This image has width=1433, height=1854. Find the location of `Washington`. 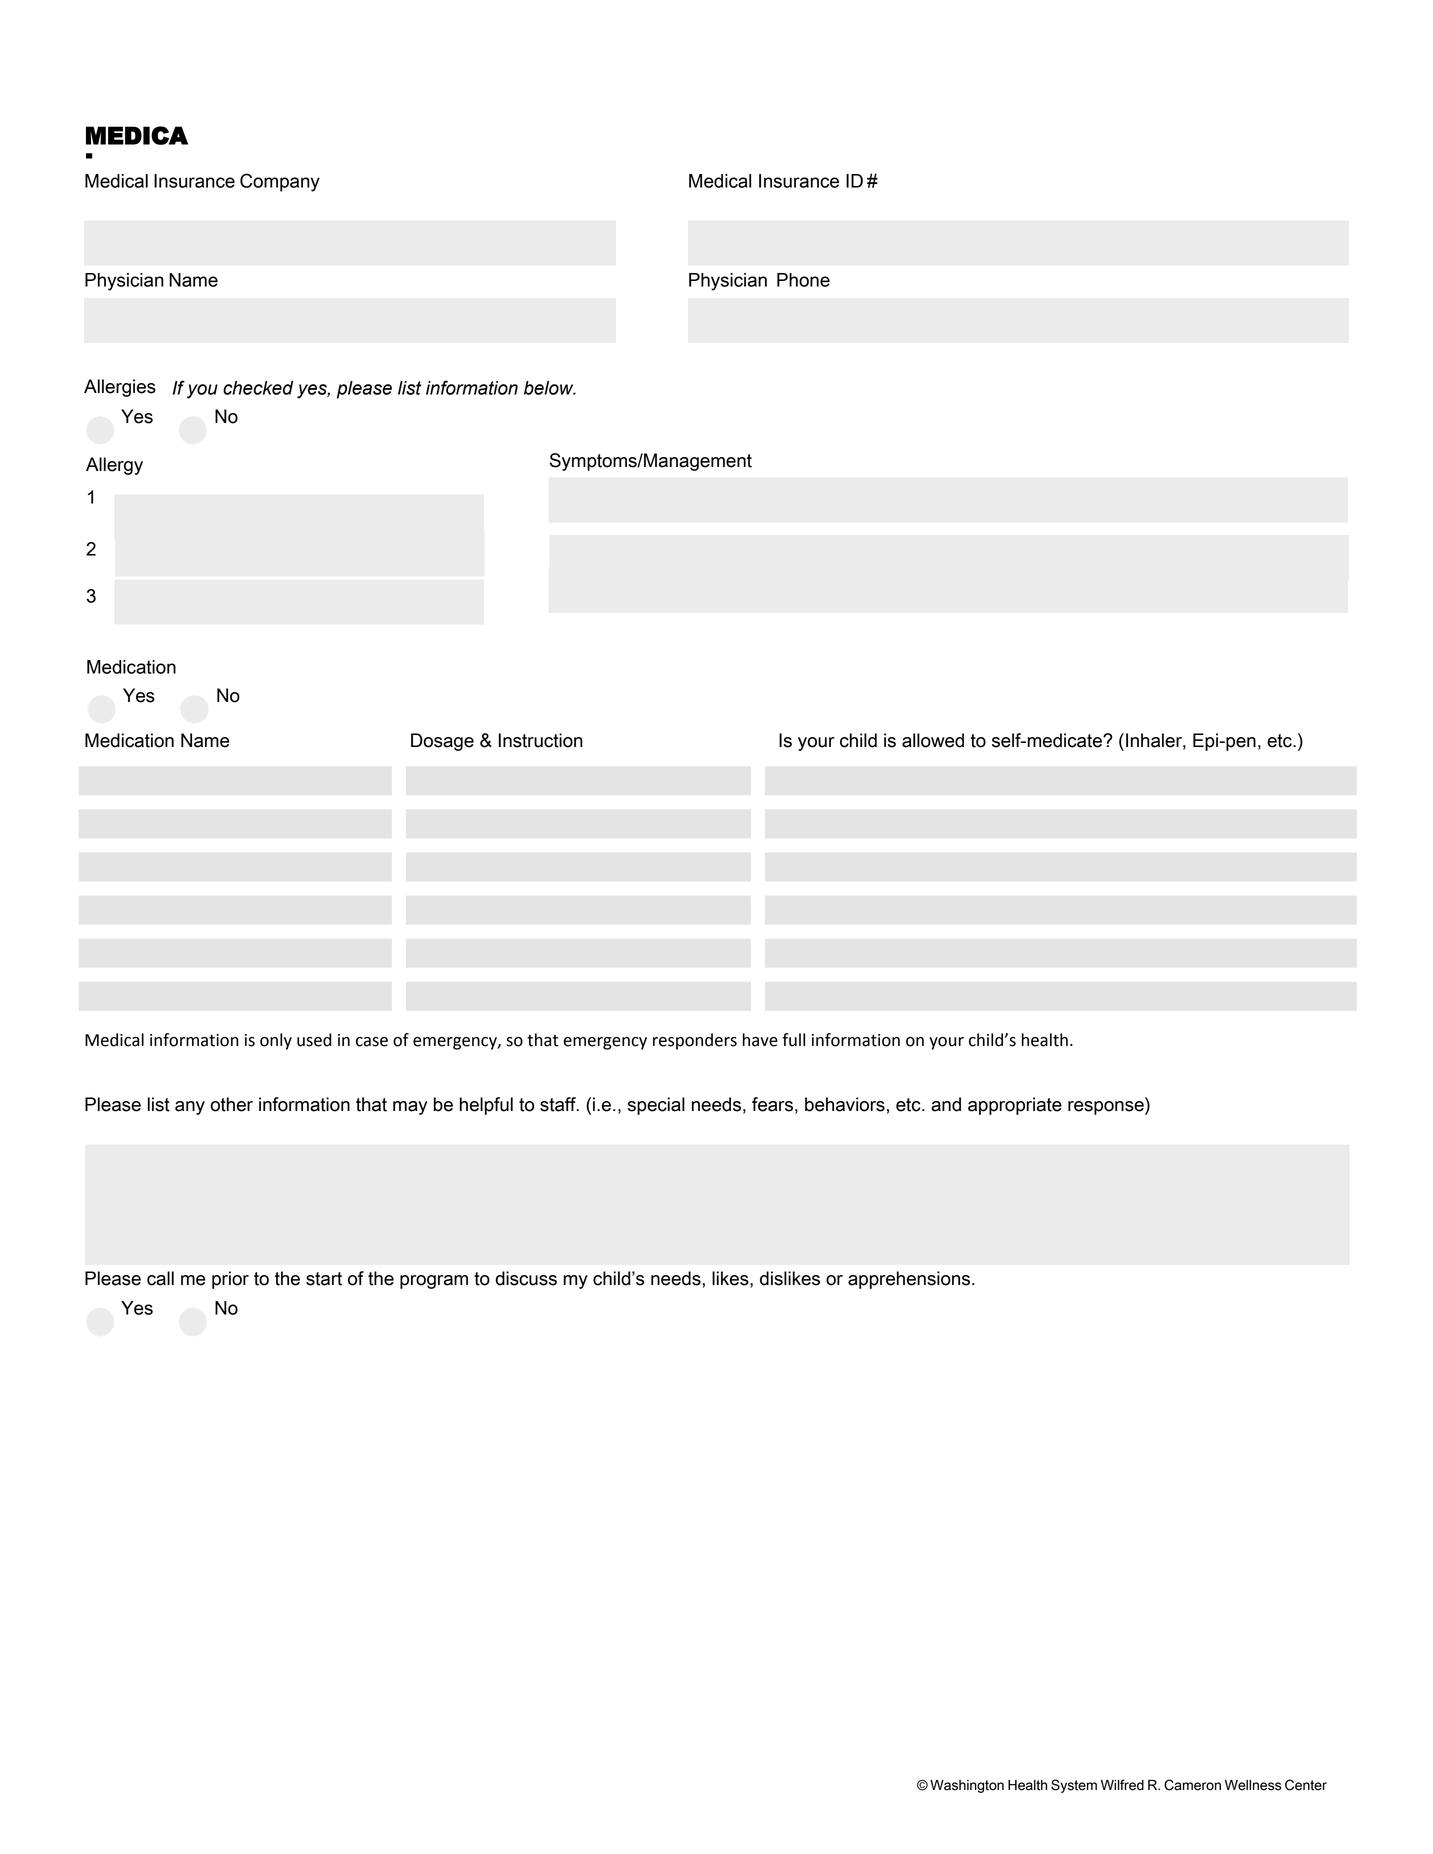

Washington is located at coordinates (967, 1786).
